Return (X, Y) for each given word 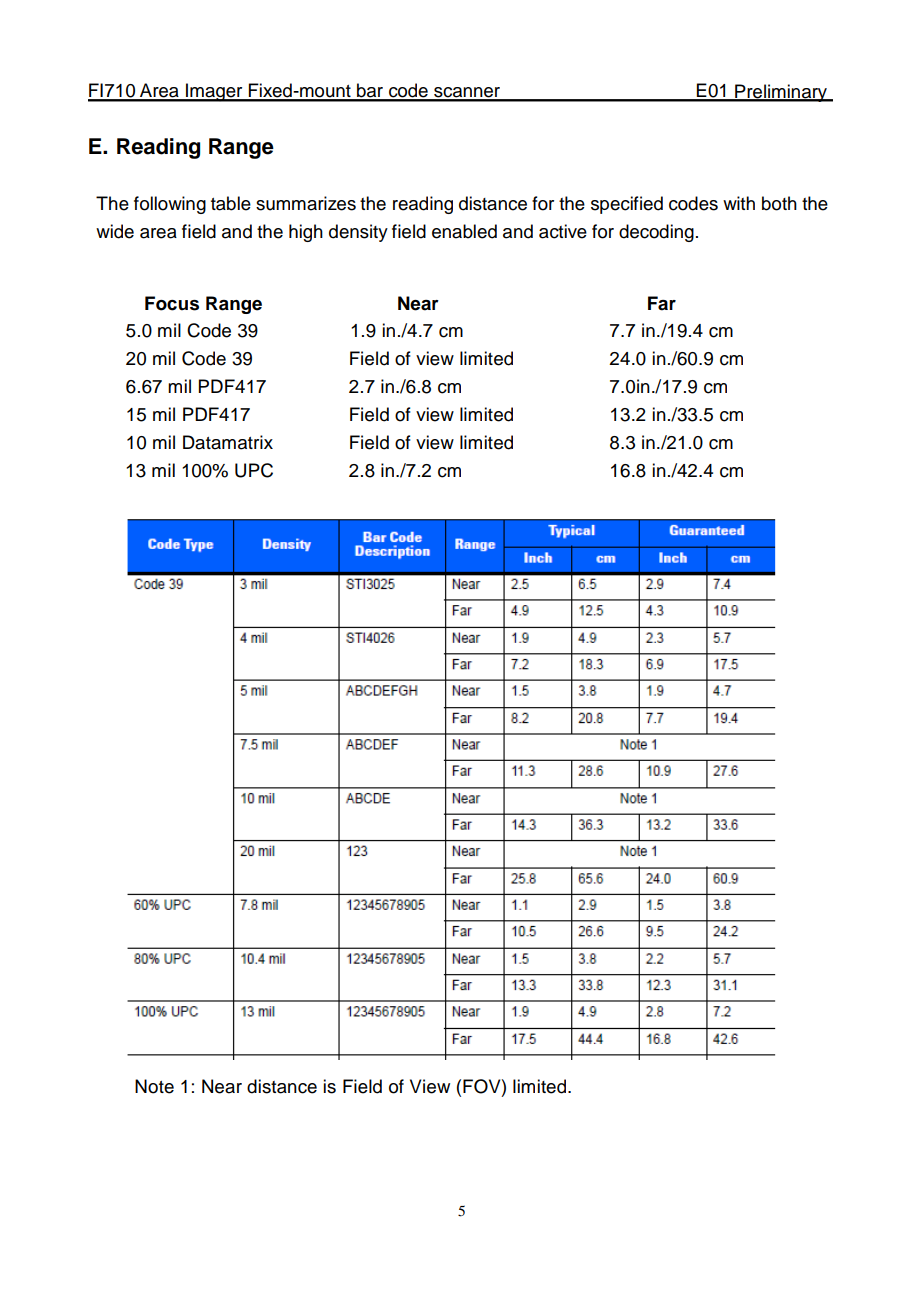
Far (662, 303)
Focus (172, 303)
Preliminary (781, 93)
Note (154, 1086)
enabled (464, 231)
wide (115, 231)
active (563, 231)
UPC (254, 470)
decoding (656, 233)
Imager (214, 92)
